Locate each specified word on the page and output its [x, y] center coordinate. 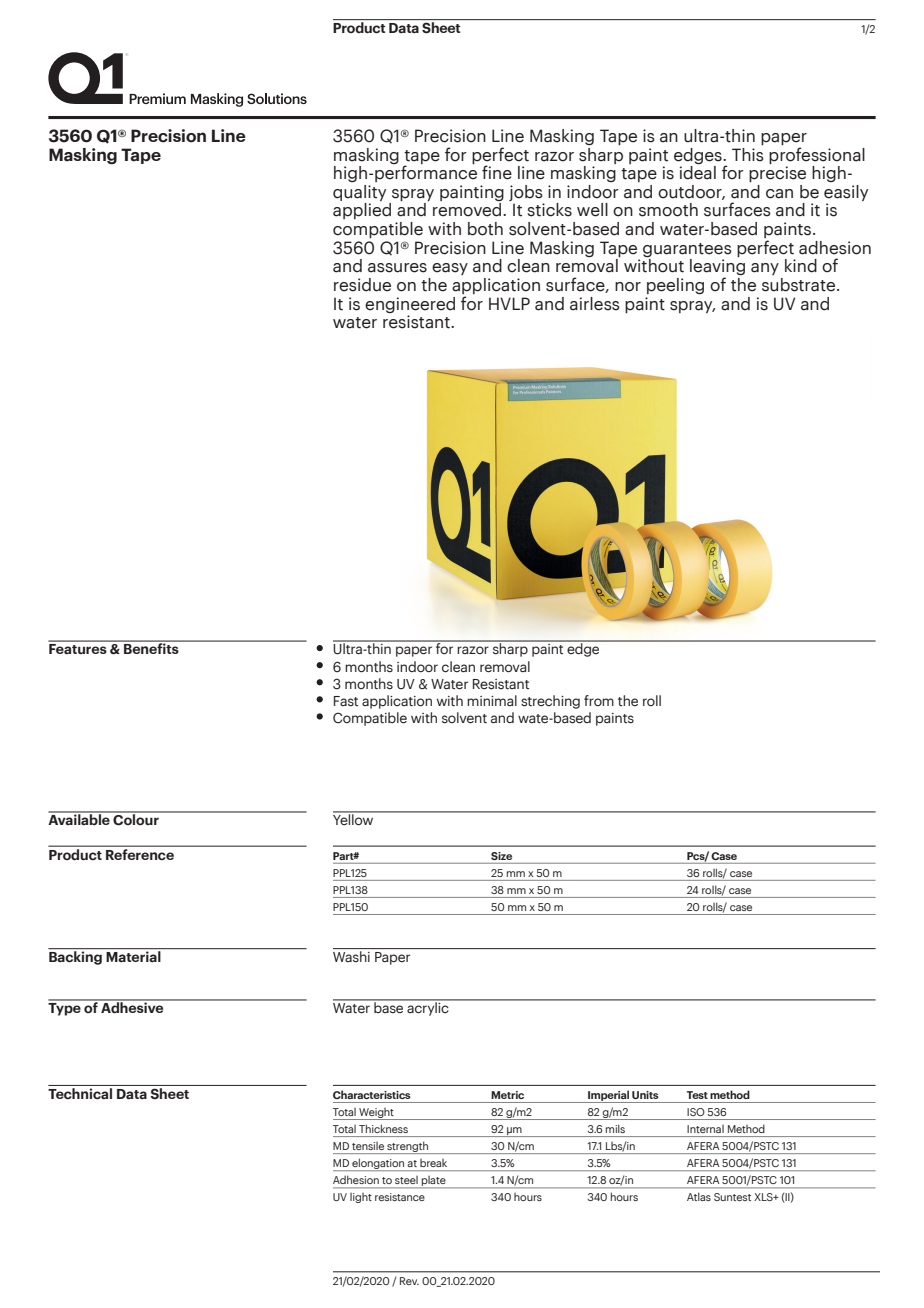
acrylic [428, 1008]
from [599, 700]
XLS [764, 1197]
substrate [800, 285]
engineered [410, 305]
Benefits [151, 647]
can [779, 194]
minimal [492, 700]
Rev [409, 1281]
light [361, 1198]
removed [468, 210]
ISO [696, 1112]
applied [362, 211]
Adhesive [132, 1006]
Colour [136, 819]
